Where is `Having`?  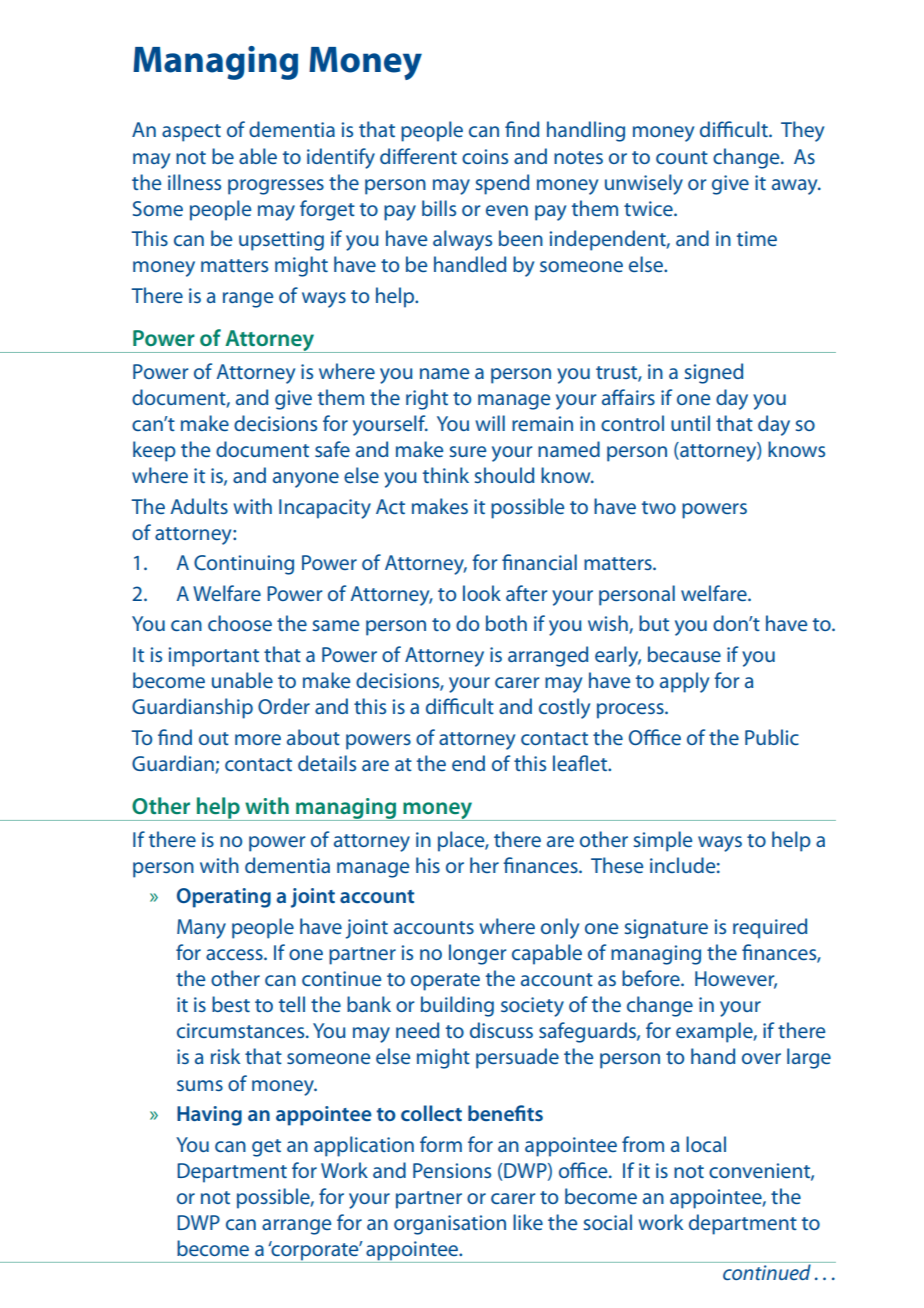
Having is located at coordinates (209, 1116).
